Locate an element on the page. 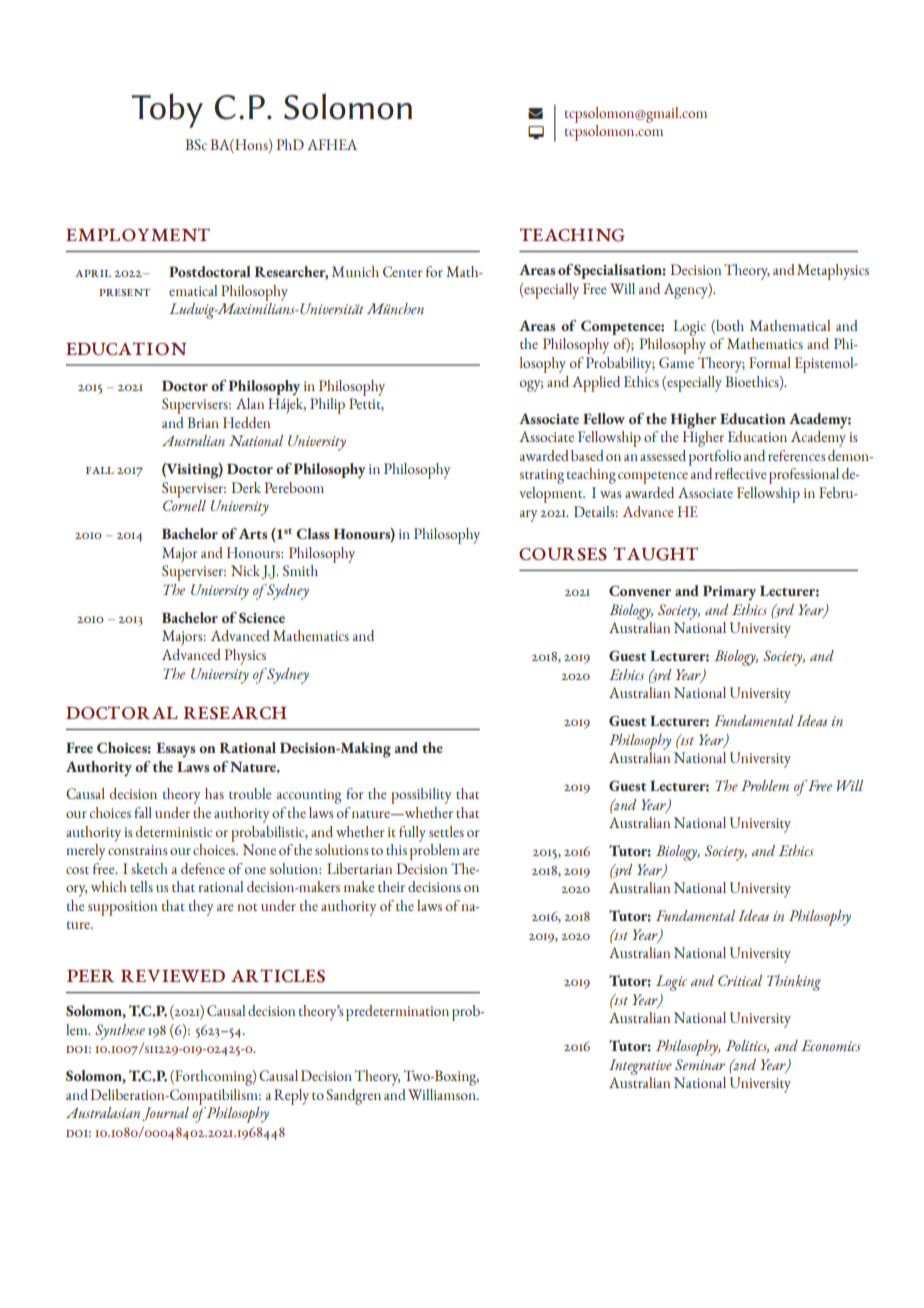  Journal is located at coordinates (165, 1114).
